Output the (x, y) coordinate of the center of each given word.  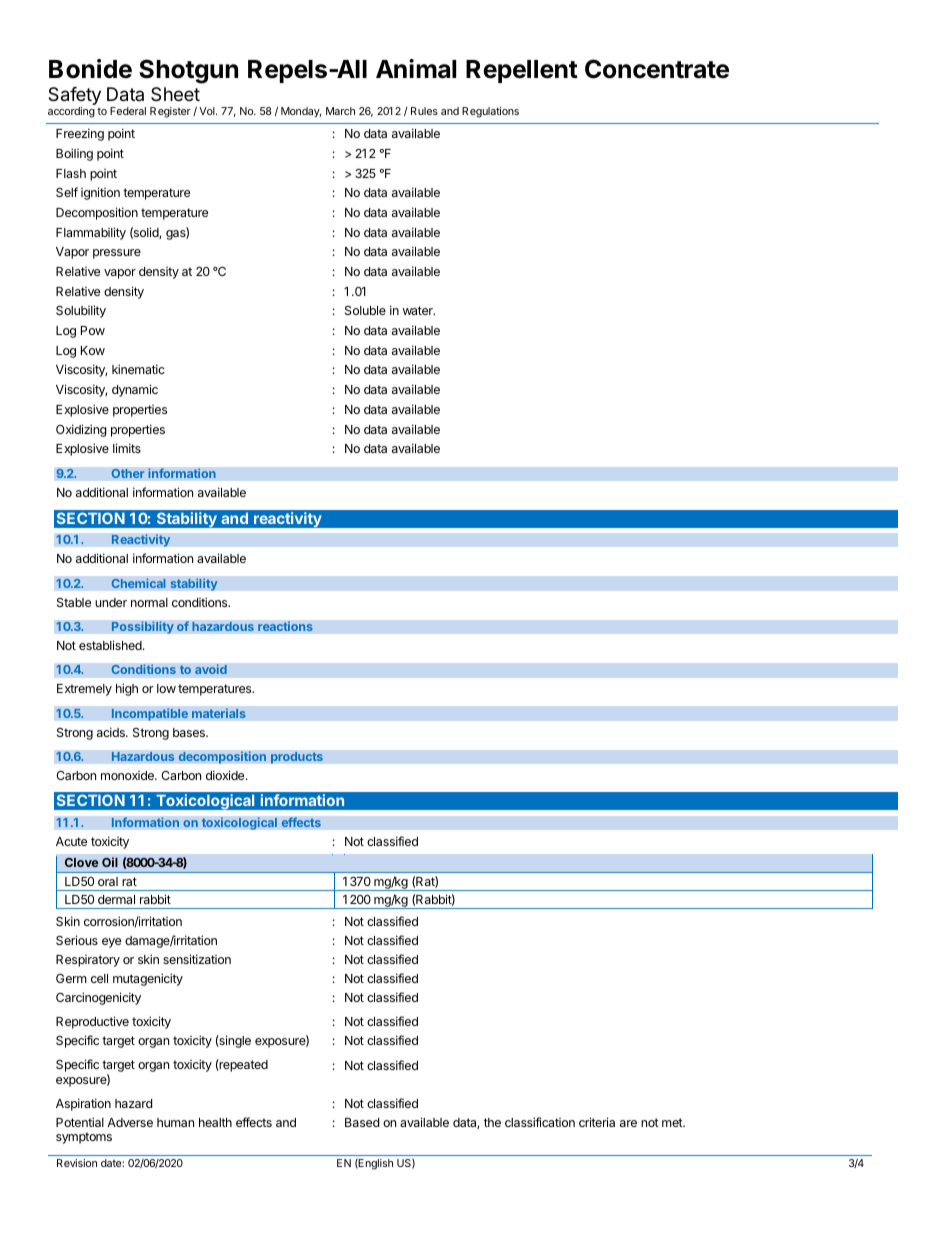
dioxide (226, 775)
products (297, 757)
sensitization (197, 959)
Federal (128, 111)
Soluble (365, 310)
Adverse (130, 1122)
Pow (93, 330)
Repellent (522, 71)
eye (111, 943)
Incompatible (149, 714)
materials (219, 713)
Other (128, 473)
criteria (597, 1122)
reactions (285, 626)
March (340, 111)
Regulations (490, 112)
